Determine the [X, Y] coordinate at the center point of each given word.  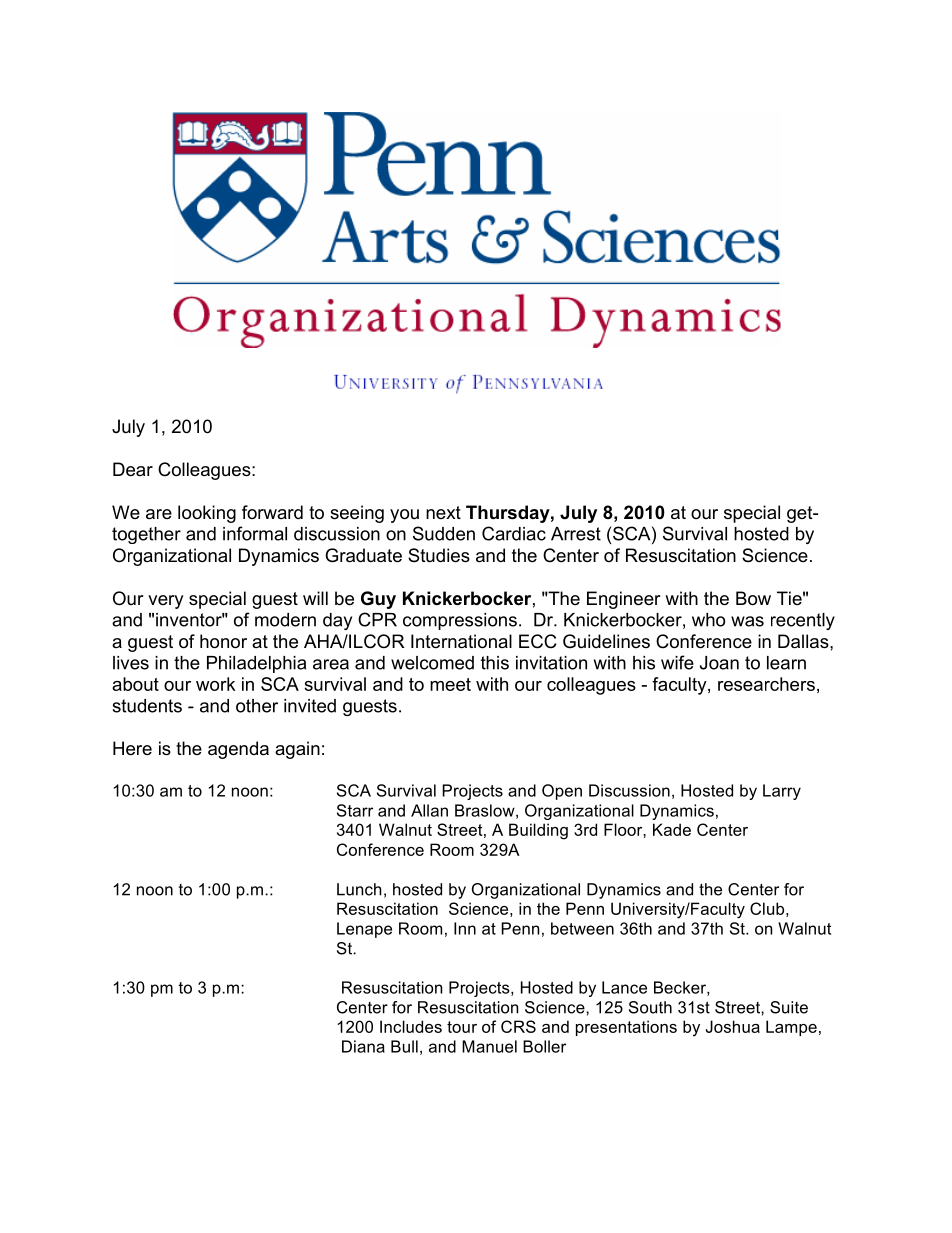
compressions [460, 621]
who [708, 620]
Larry [782, 792]
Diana [363, 1046]
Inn [465, 928]
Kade [672, 829]
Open [562, 792]
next [443, 512]
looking [207, 514]
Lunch [359, 889]
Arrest [576, 534]
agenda [238, 750]
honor [223, 641]
